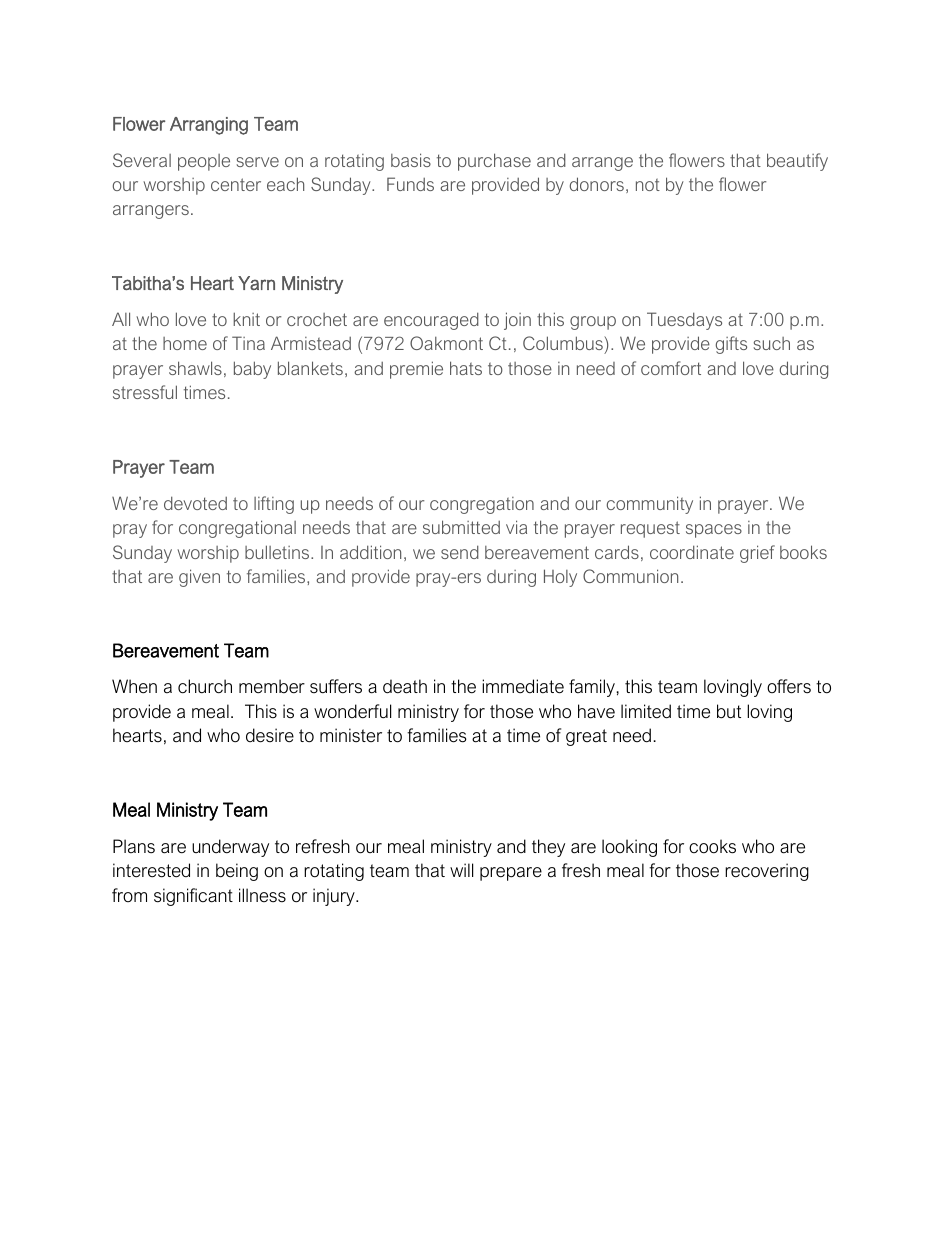 The image size is (952, 1233). Describe the element at coordinates (237, 872) in the document. I see `being` at that location.
